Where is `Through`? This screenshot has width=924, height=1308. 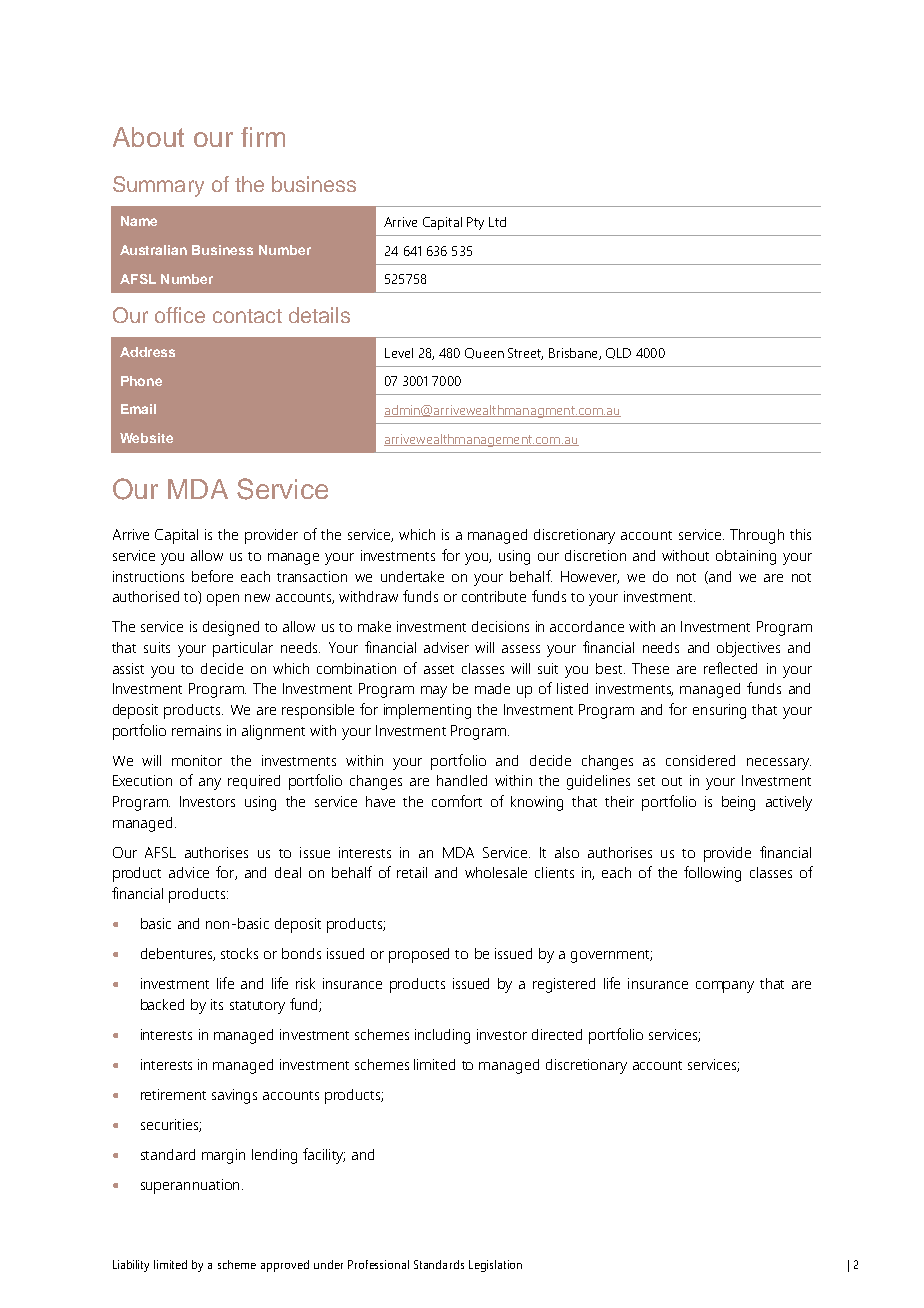
Through is located at coordinates (757, 536).
